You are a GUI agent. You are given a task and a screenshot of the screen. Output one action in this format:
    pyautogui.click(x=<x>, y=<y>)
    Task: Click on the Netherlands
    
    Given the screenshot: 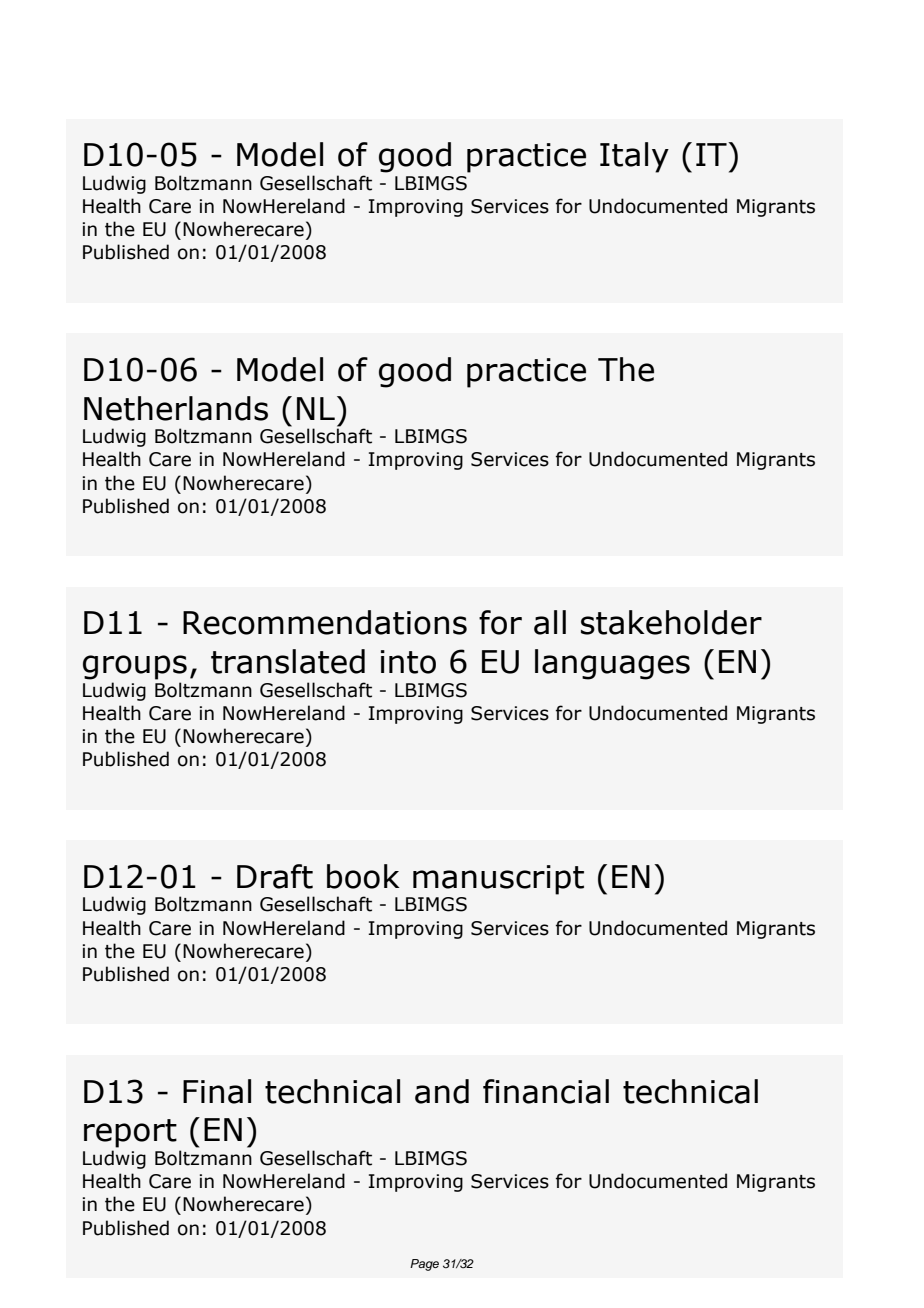 What is the action you would take?
    pyautogui.click(x=176, y=408)
